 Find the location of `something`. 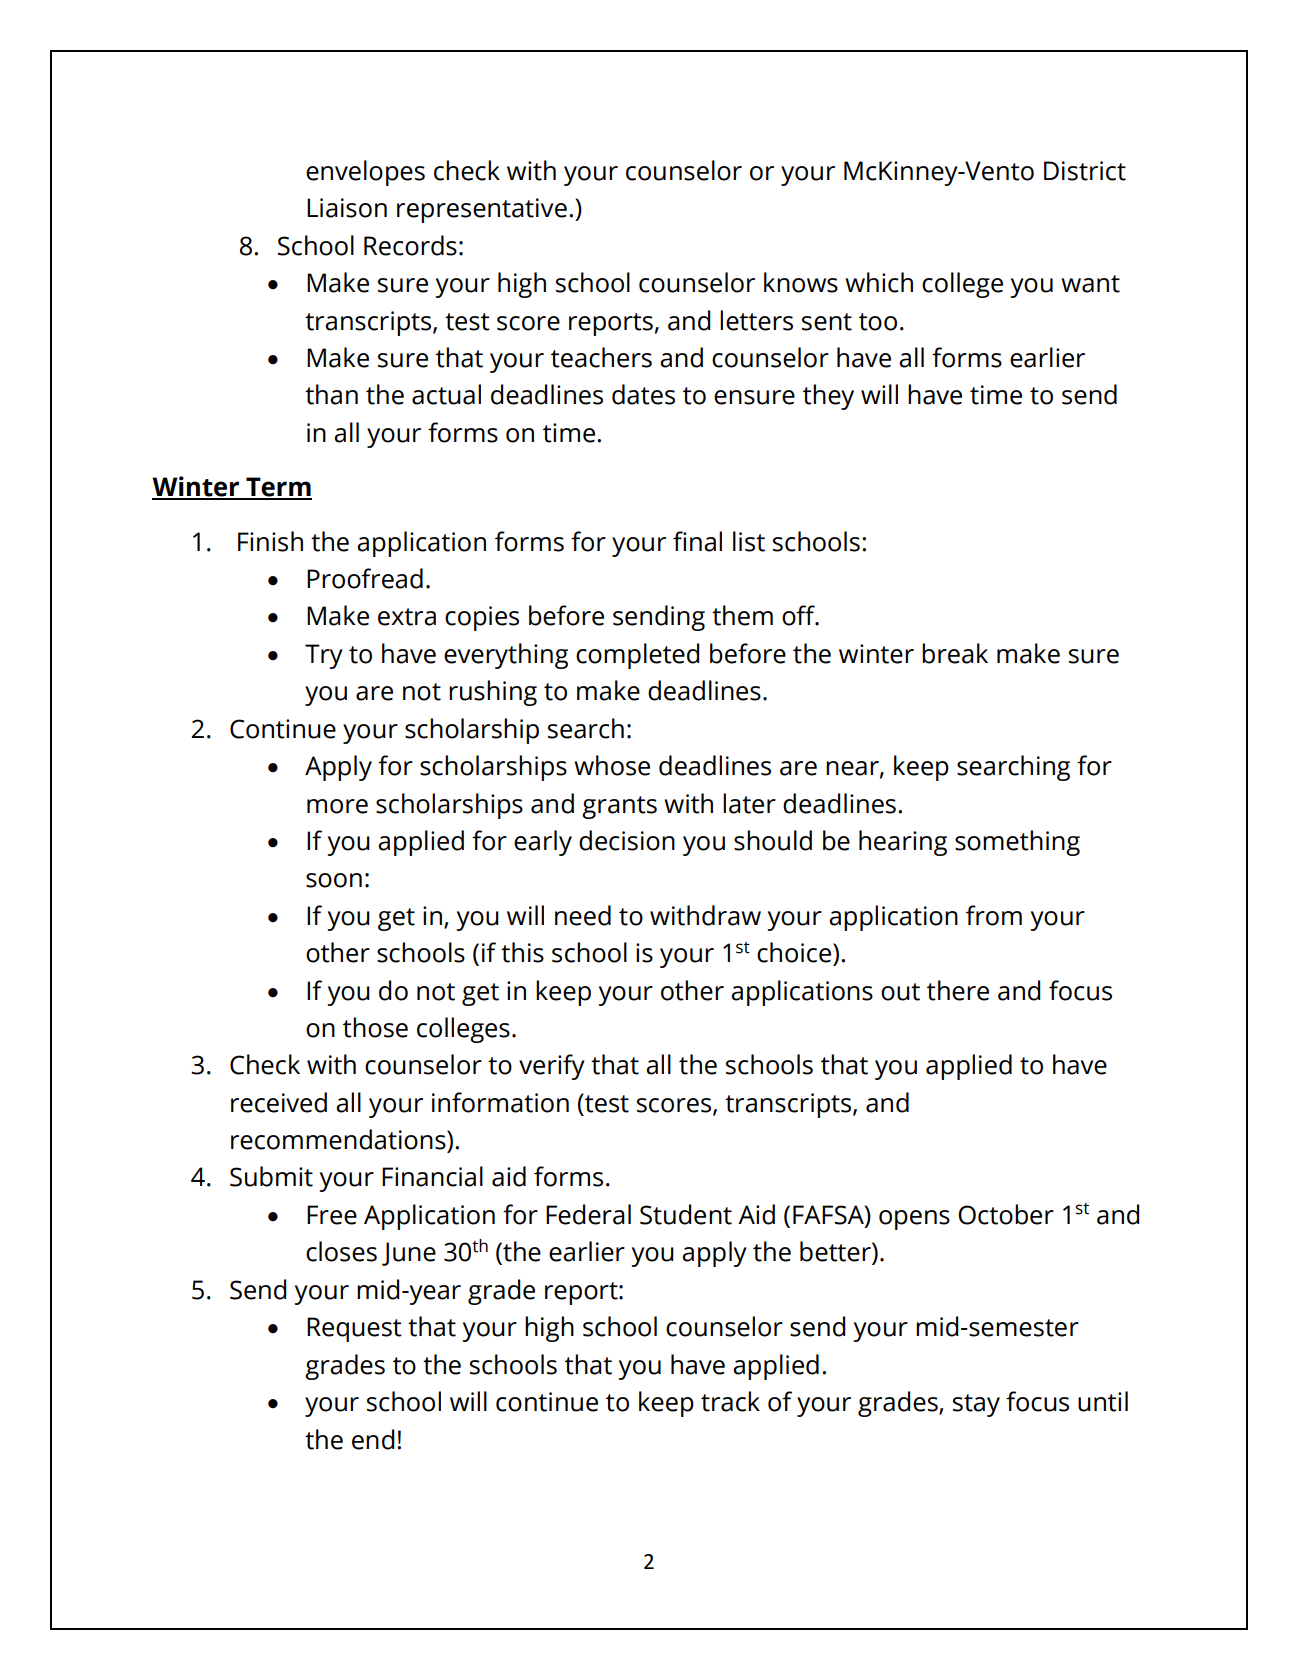

something is located at coordinates (1017, 843).
